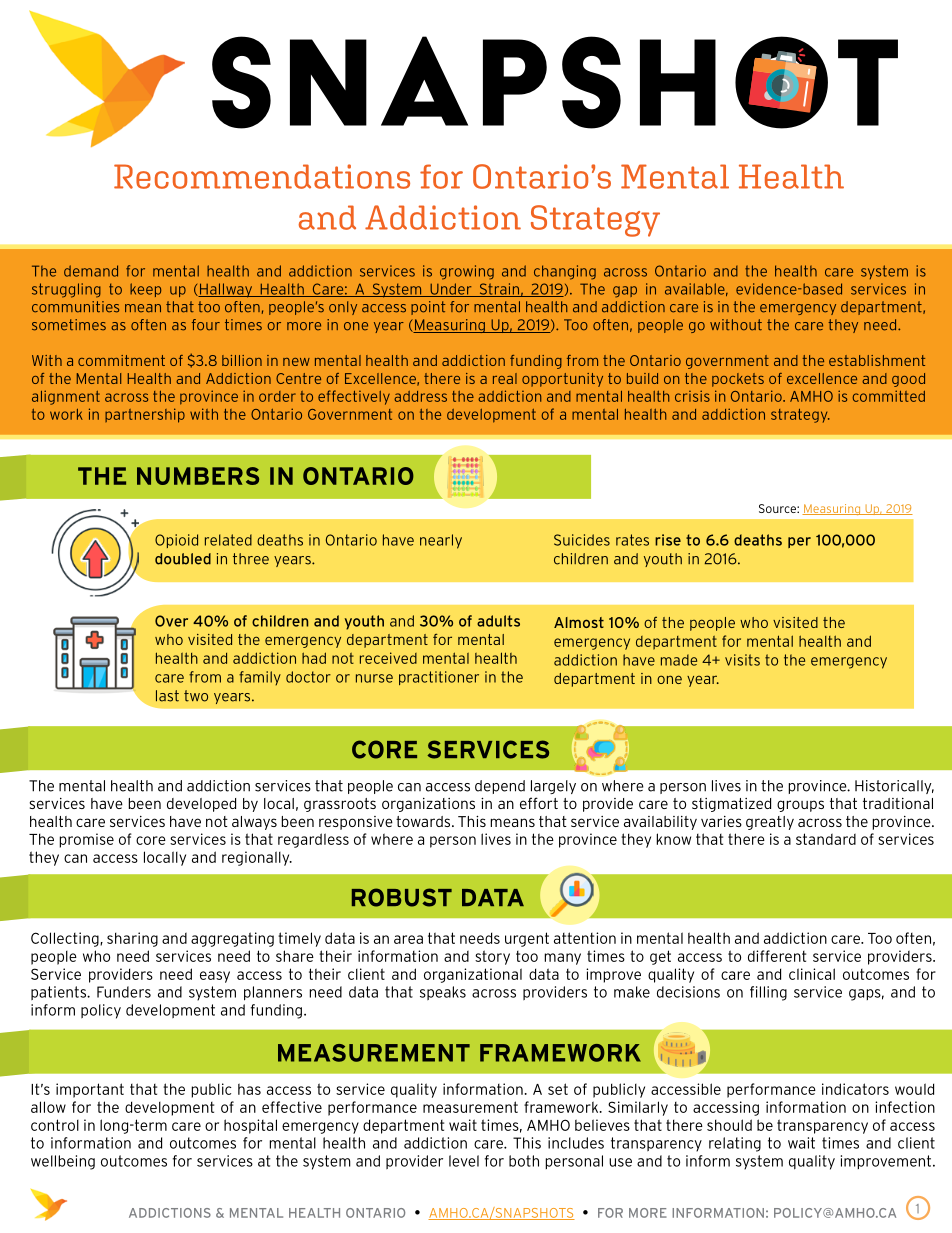 This screenshot has height=1233, width=952. Describe the element at coordinates (262, 176) in the screenshot. I see `Recommendations` at that location.
